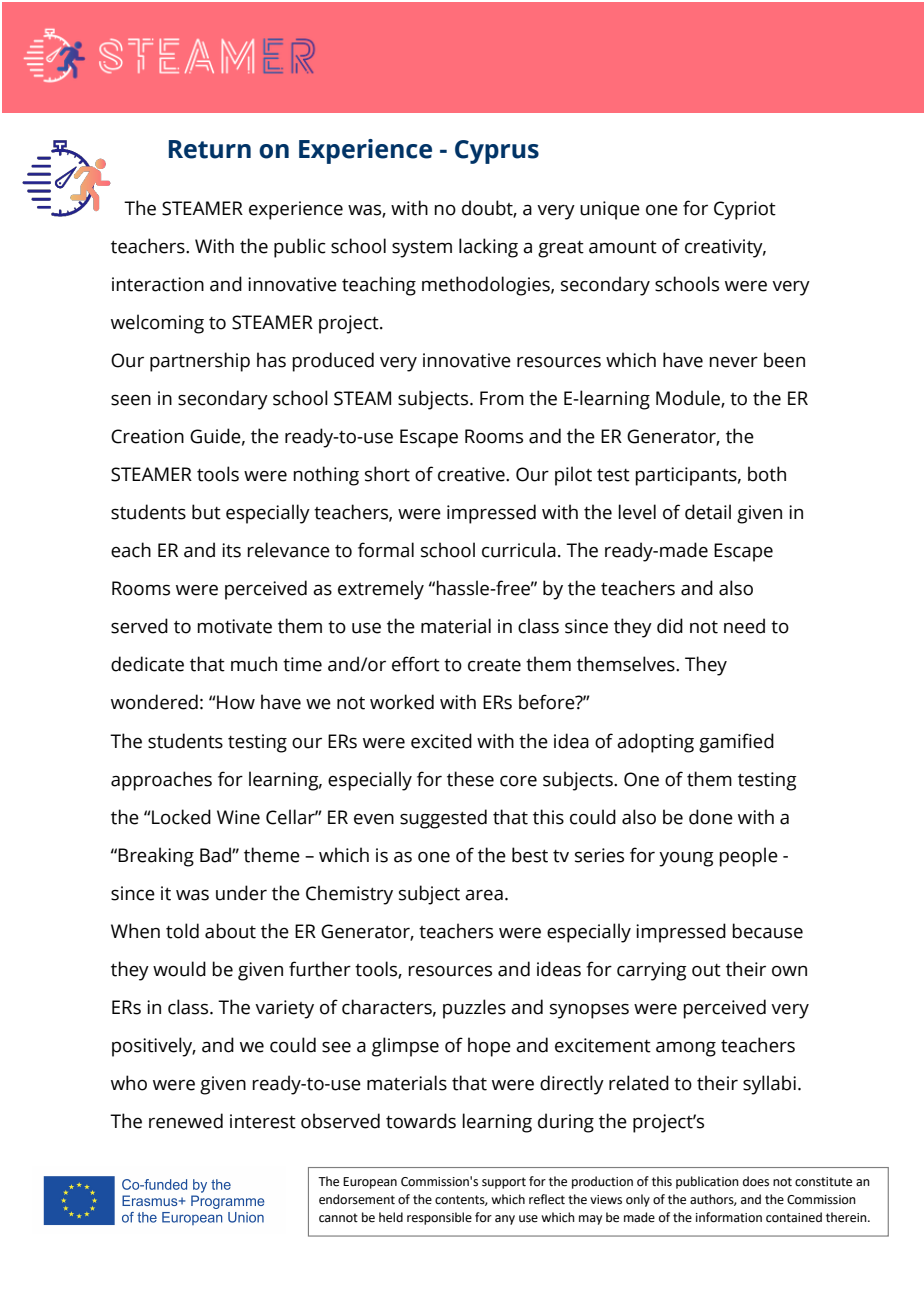  Describe the element at coordinates (497, 152) in the screenshot. I see `Cyprus` at that location.
